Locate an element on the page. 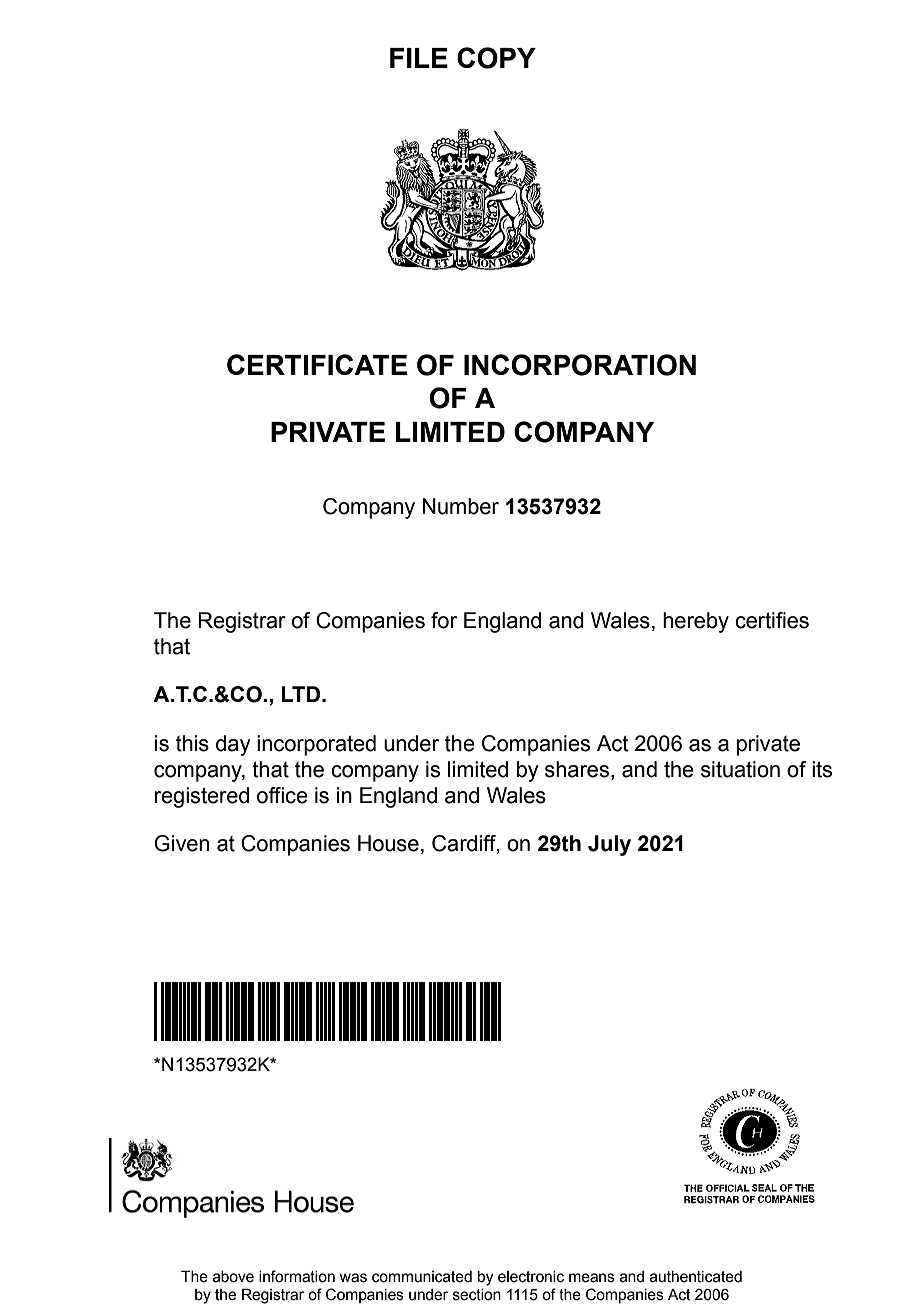 This image has height=1308, width=924. INCORPORATION is located at coordinates (580, 365).
